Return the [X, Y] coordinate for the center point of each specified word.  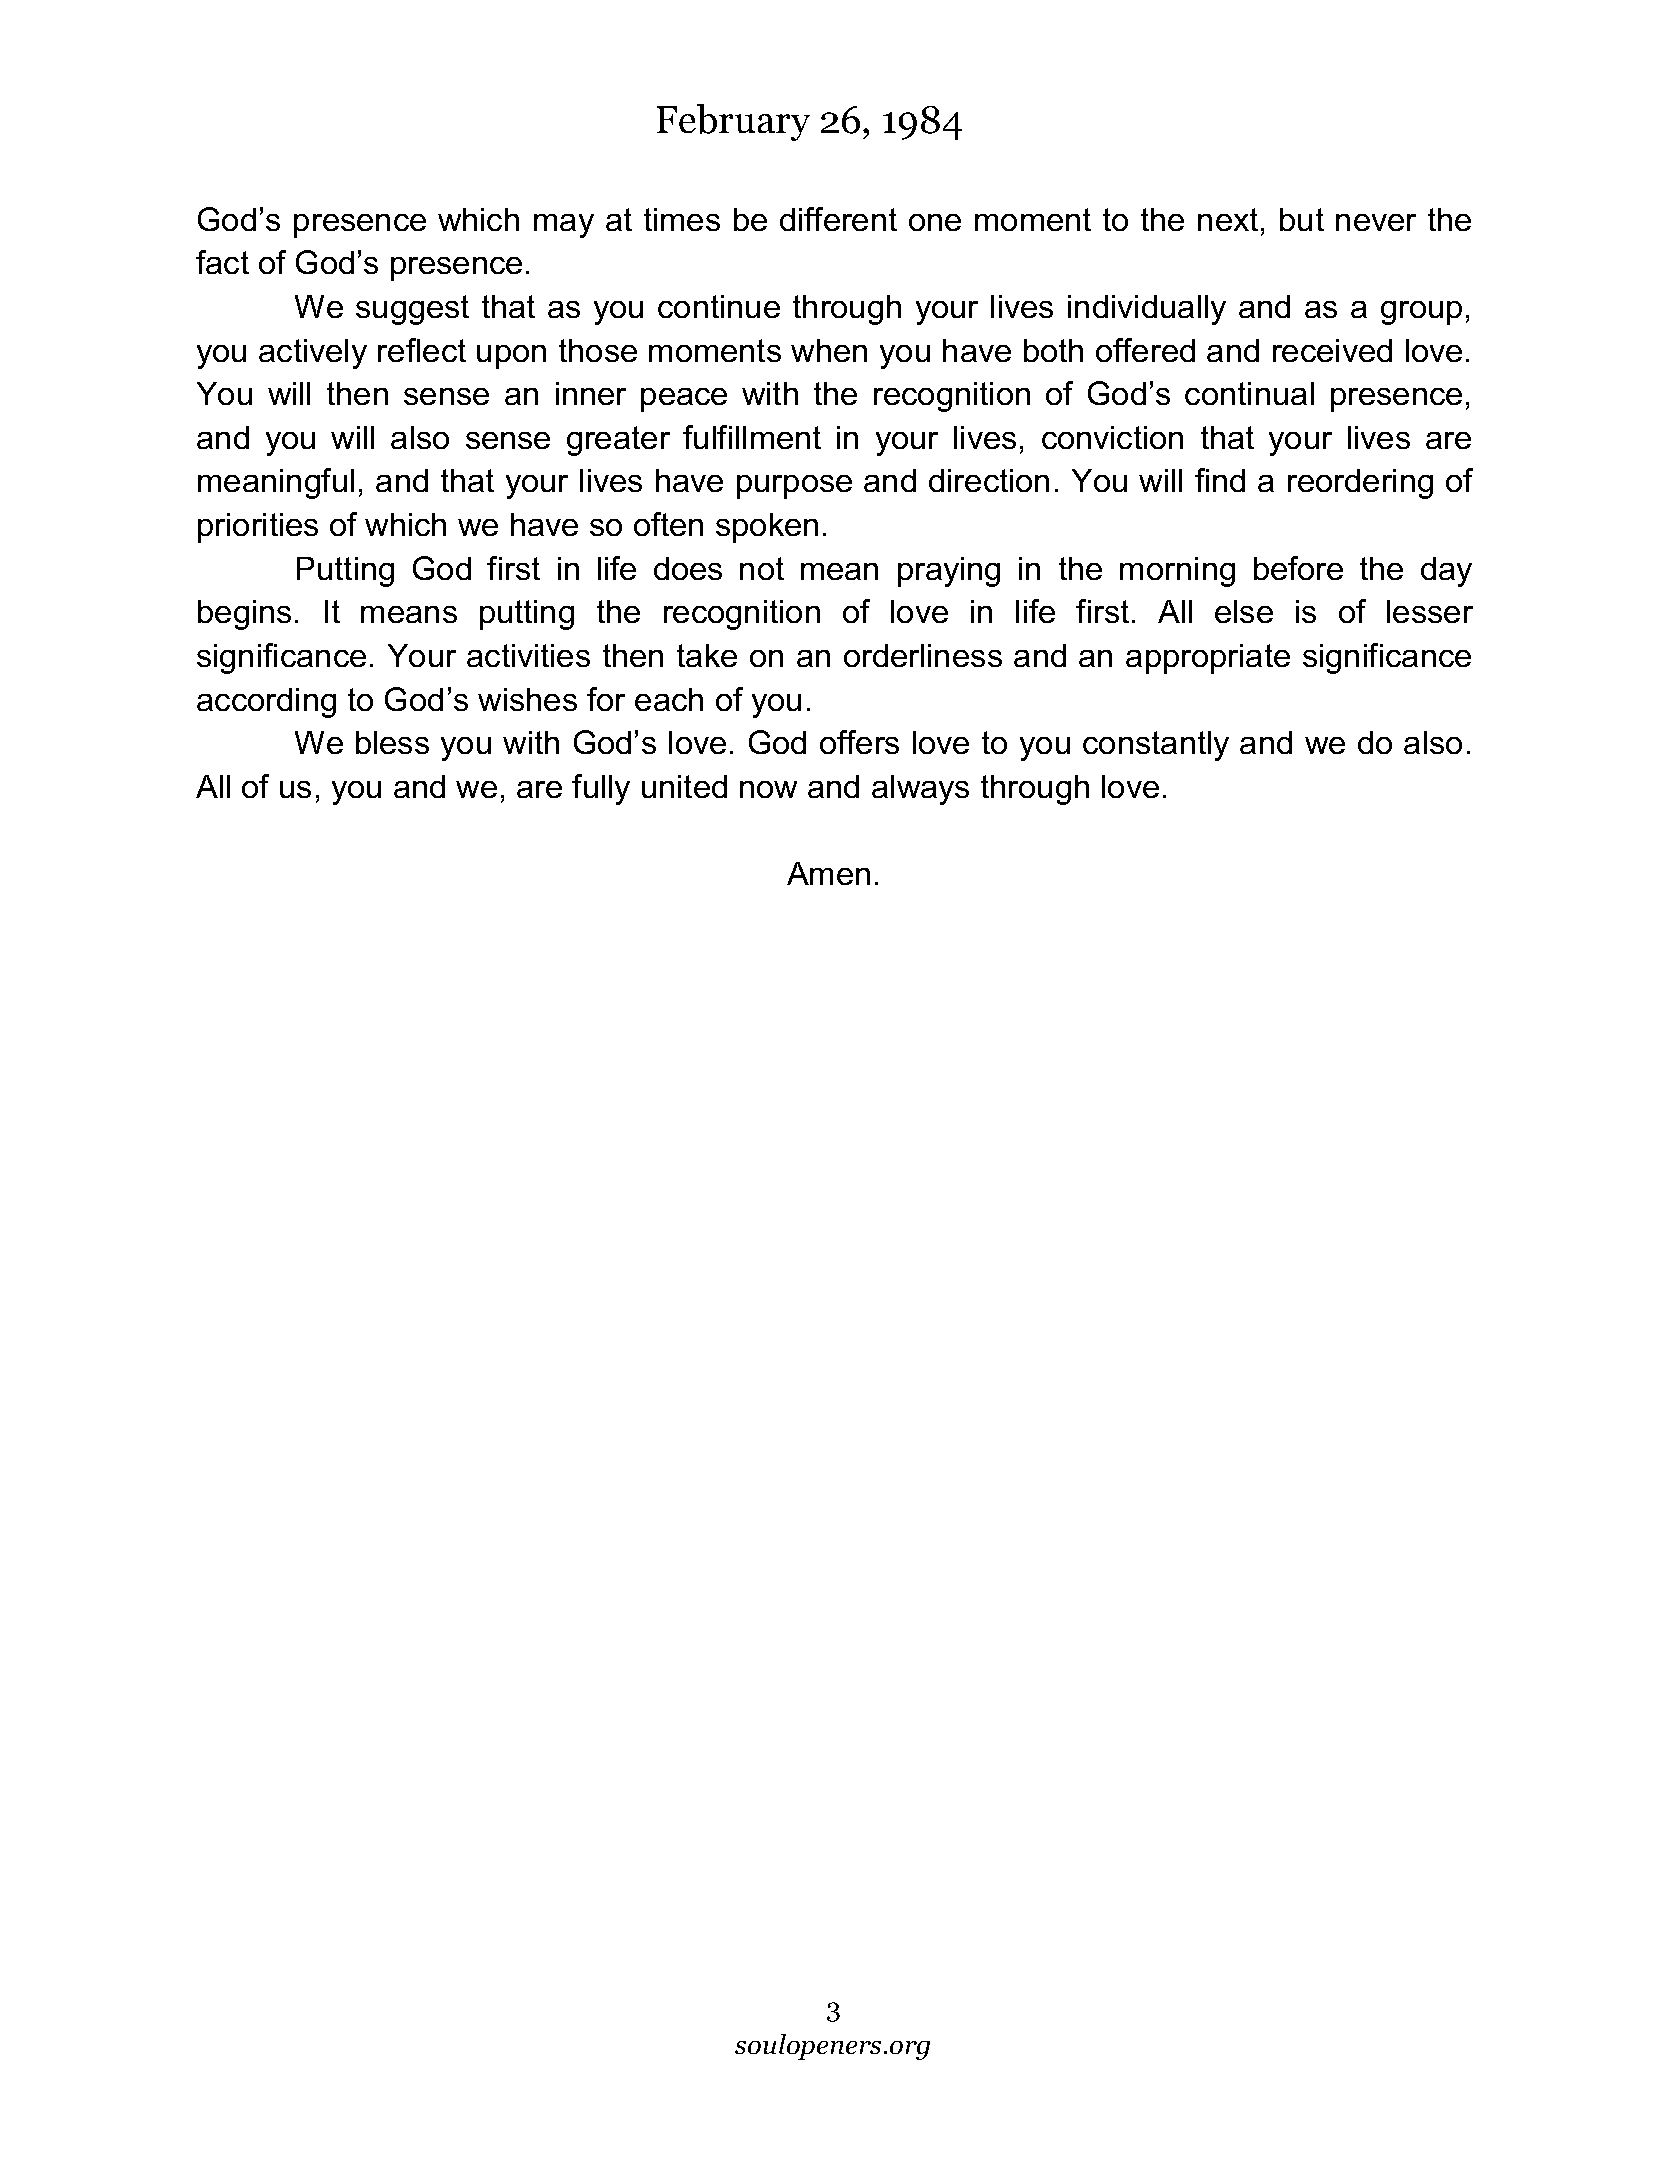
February [733, 122]
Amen [828, 873]
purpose [794, 487]
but [1302, 219]
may [564, 226]
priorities [258, 528]
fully [601, 789]
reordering [1360, 484]
